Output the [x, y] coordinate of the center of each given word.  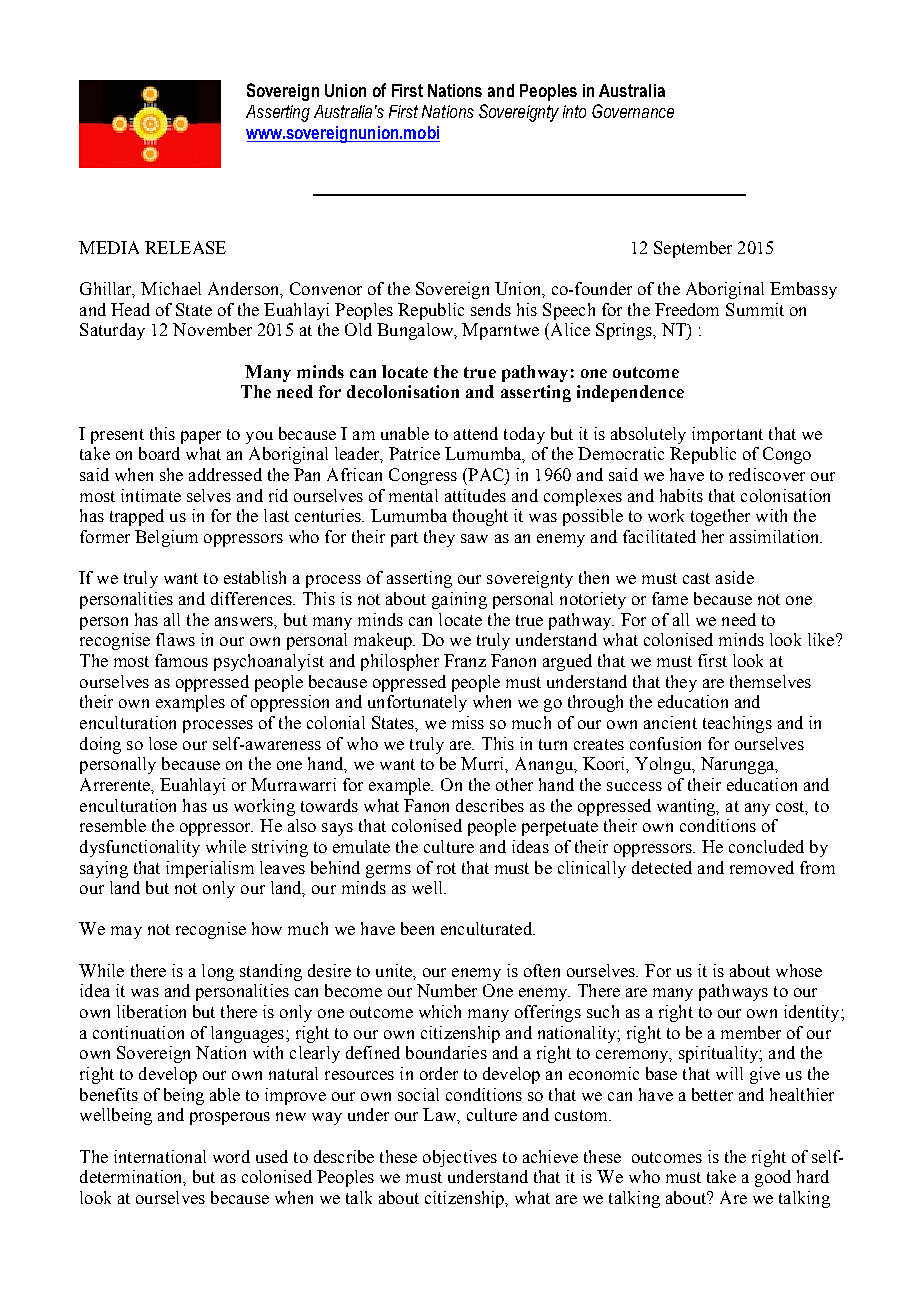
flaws [175, 639]
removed [762, 867]
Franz [465, 660]
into [574, 111]
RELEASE [185, 247]
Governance [633, 111]
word [231, 1156]
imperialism [210, 869]
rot [446, 868]
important [727, 435]
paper [201, 437]
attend [476, 433]
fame [670, 598]
